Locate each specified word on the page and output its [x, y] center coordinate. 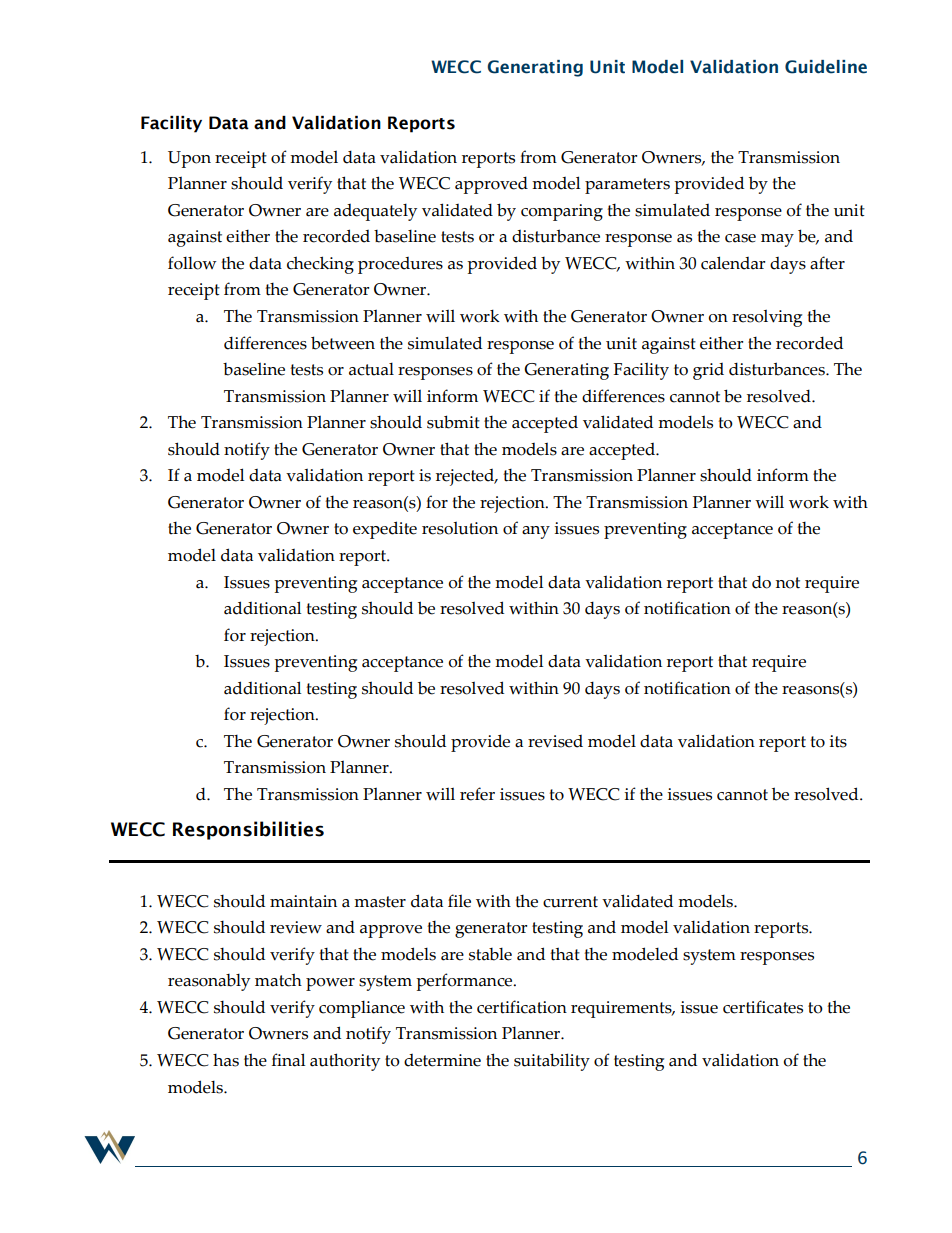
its [838, 741]
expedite [385, 530]
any [536, 532]
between [343, 343]
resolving [767, 318]
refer [477, 794]
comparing [562, 212]
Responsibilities [248, 830]
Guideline [826, 67]
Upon [189, 159]
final [288, 1060]
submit [453, 422]
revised [555, 741]
